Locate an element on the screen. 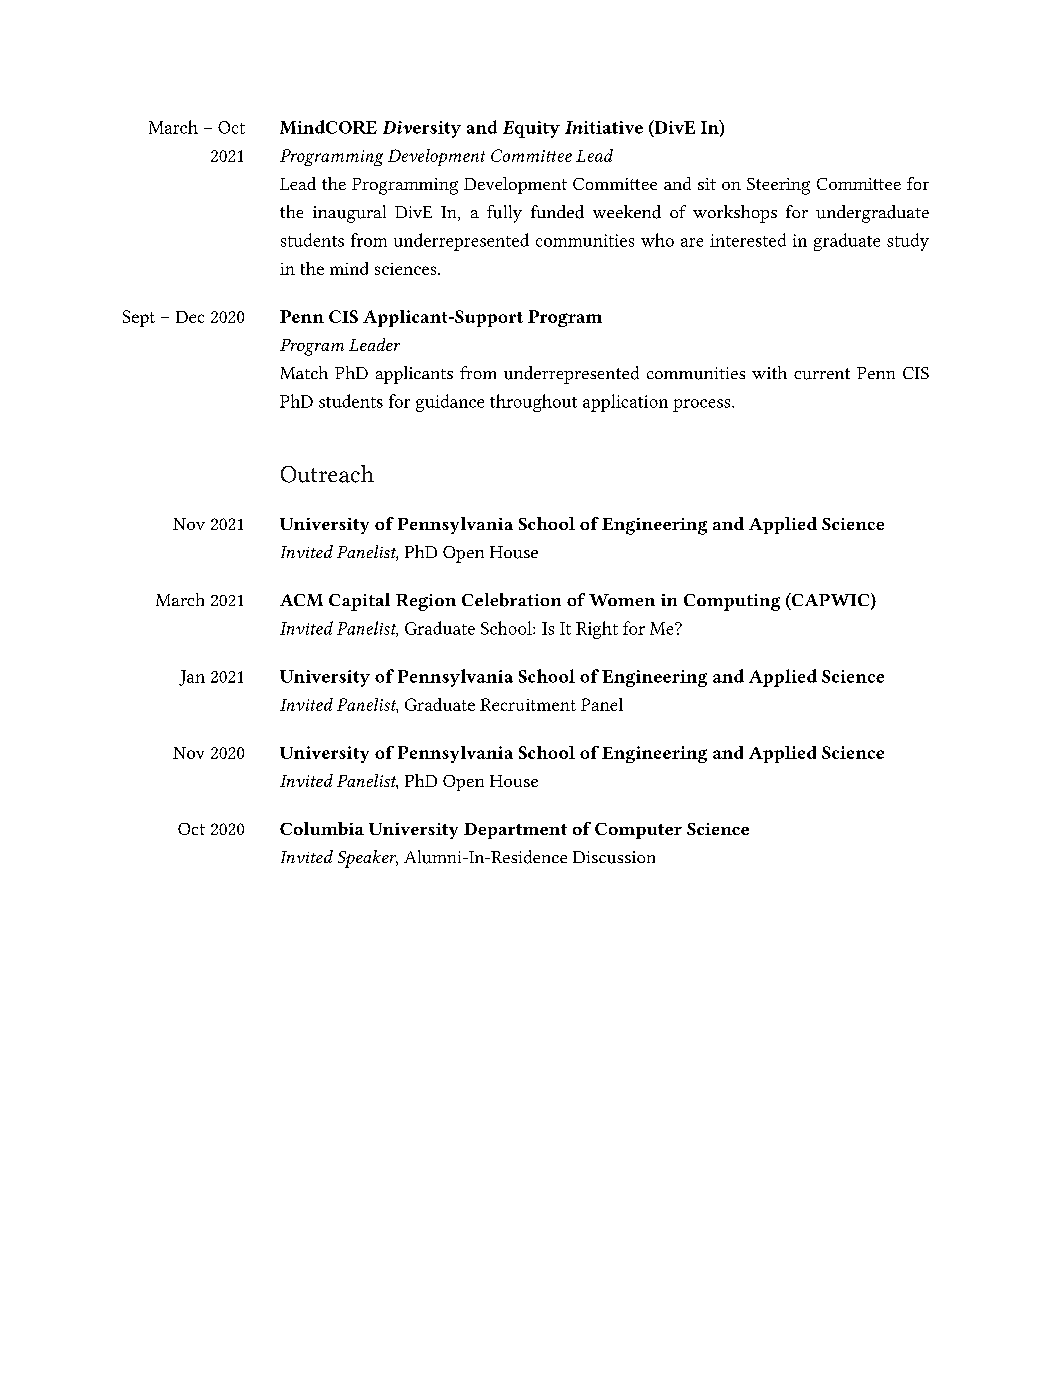  Steering is located at coordinates (778, 186).
